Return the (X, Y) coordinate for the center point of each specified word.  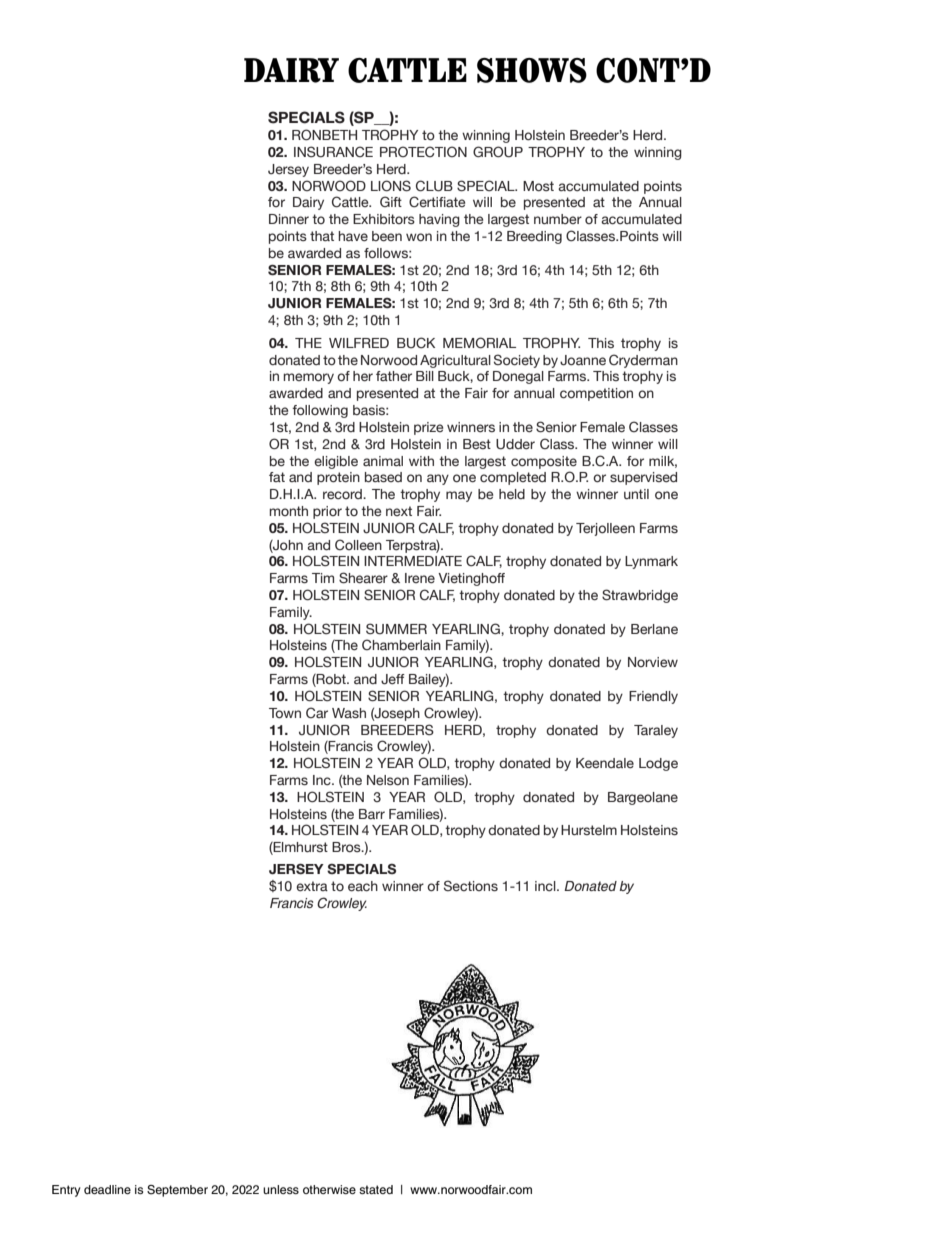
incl (546, 886)
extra (312, 886)
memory (308, 378)
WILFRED (359, 343)
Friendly (653, 697)
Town (285, 713)
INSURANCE (333, 152)
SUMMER (396, 629)
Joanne (583, 360)
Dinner (289, 219)
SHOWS (532, 70)
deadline (107, 1189)
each (363, 886)
